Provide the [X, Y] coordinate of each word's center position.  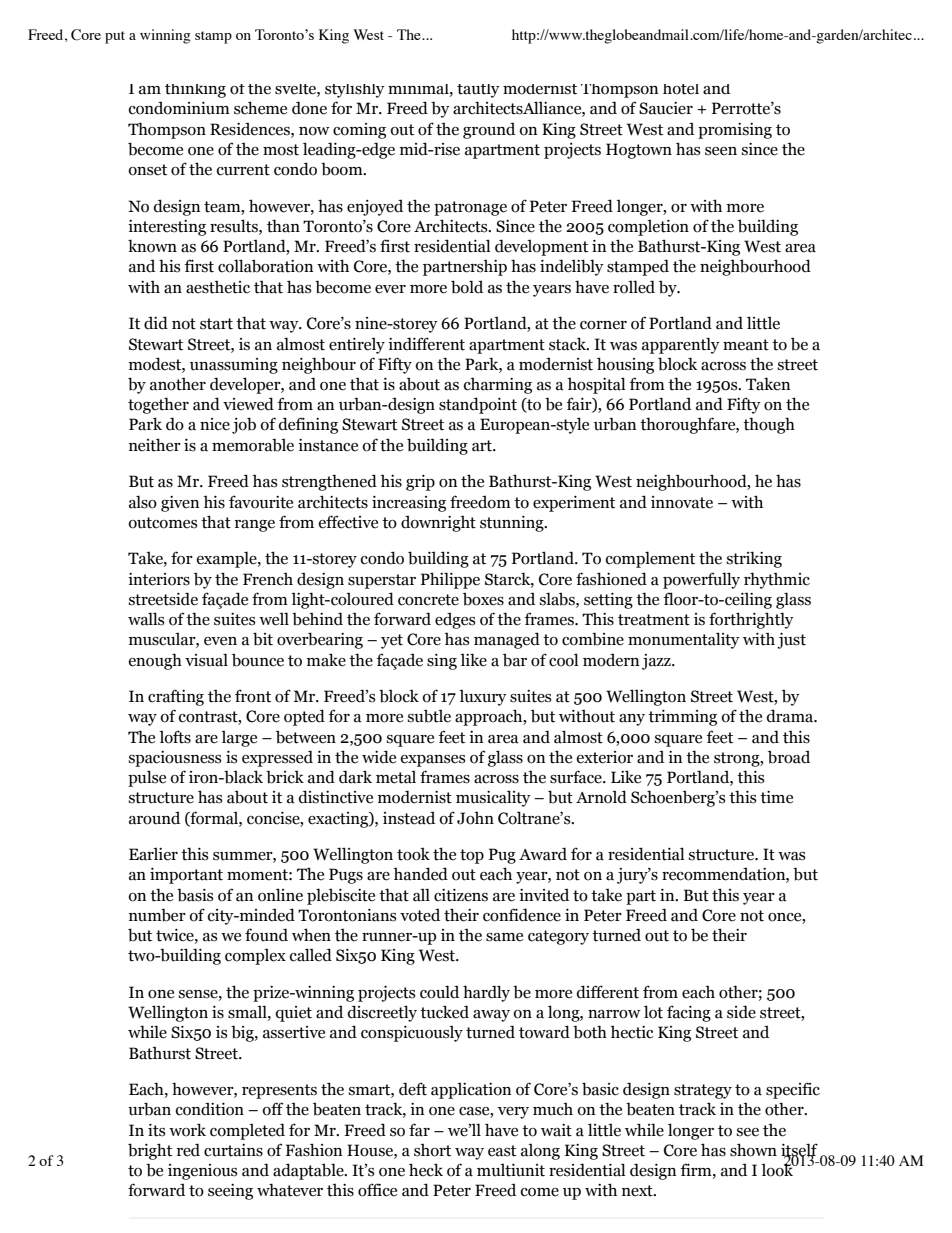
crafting [176, 697]
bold [467, 287]
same [504, 937]
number [157, 915]
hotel [681, 89]
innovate [682, 502]
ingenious [203, 1172]
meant [746, 345]
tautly [478, 91]
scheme [260, 108]
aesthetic [218, 287]
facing [689, 1013]
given [180, 504]
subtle [429, 716]
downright [438, 523]
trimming [682, 718]
